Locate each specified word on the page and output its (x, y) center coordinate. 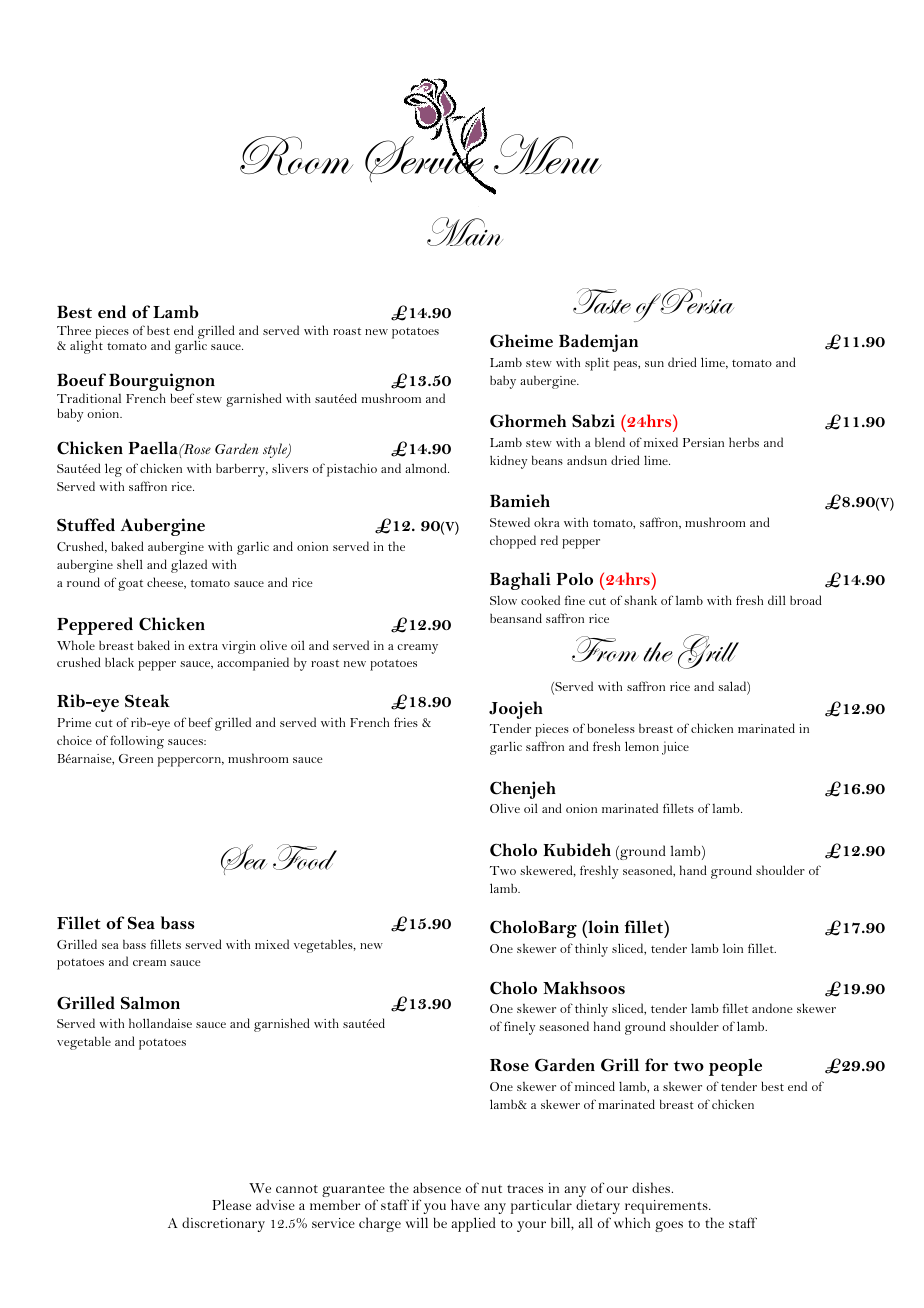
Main (465, 231)
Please (232, 1204)
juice (675, 748)
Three (74, 330)
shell (129, 564)
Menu (548, 154)
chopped (513, 542)
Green (136, 758)
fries (406, 722)
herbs (744, 442)
